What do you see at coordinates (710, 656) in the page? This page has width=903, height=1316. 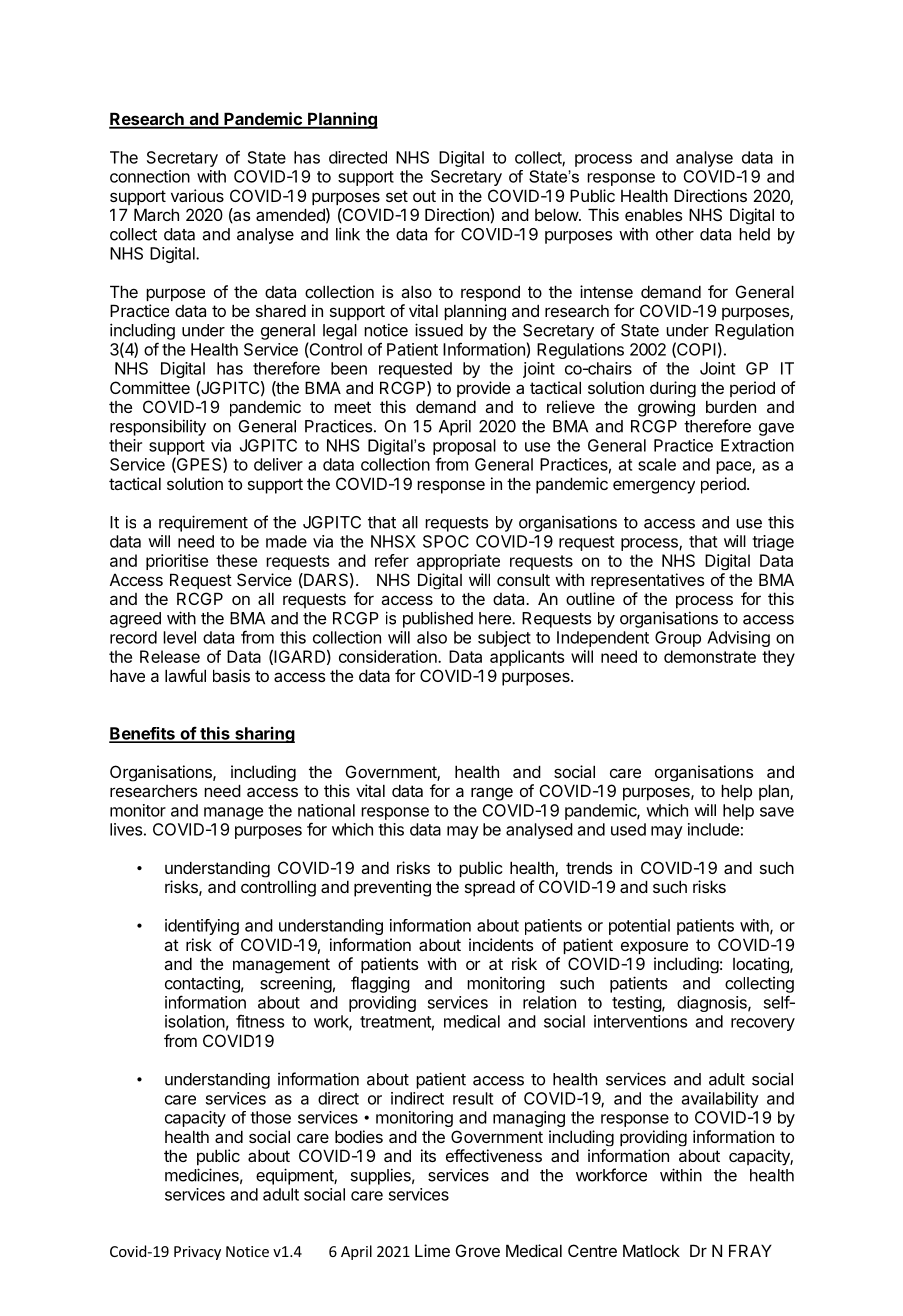 I see `demonstrate` at bounding box center [710, 656].
